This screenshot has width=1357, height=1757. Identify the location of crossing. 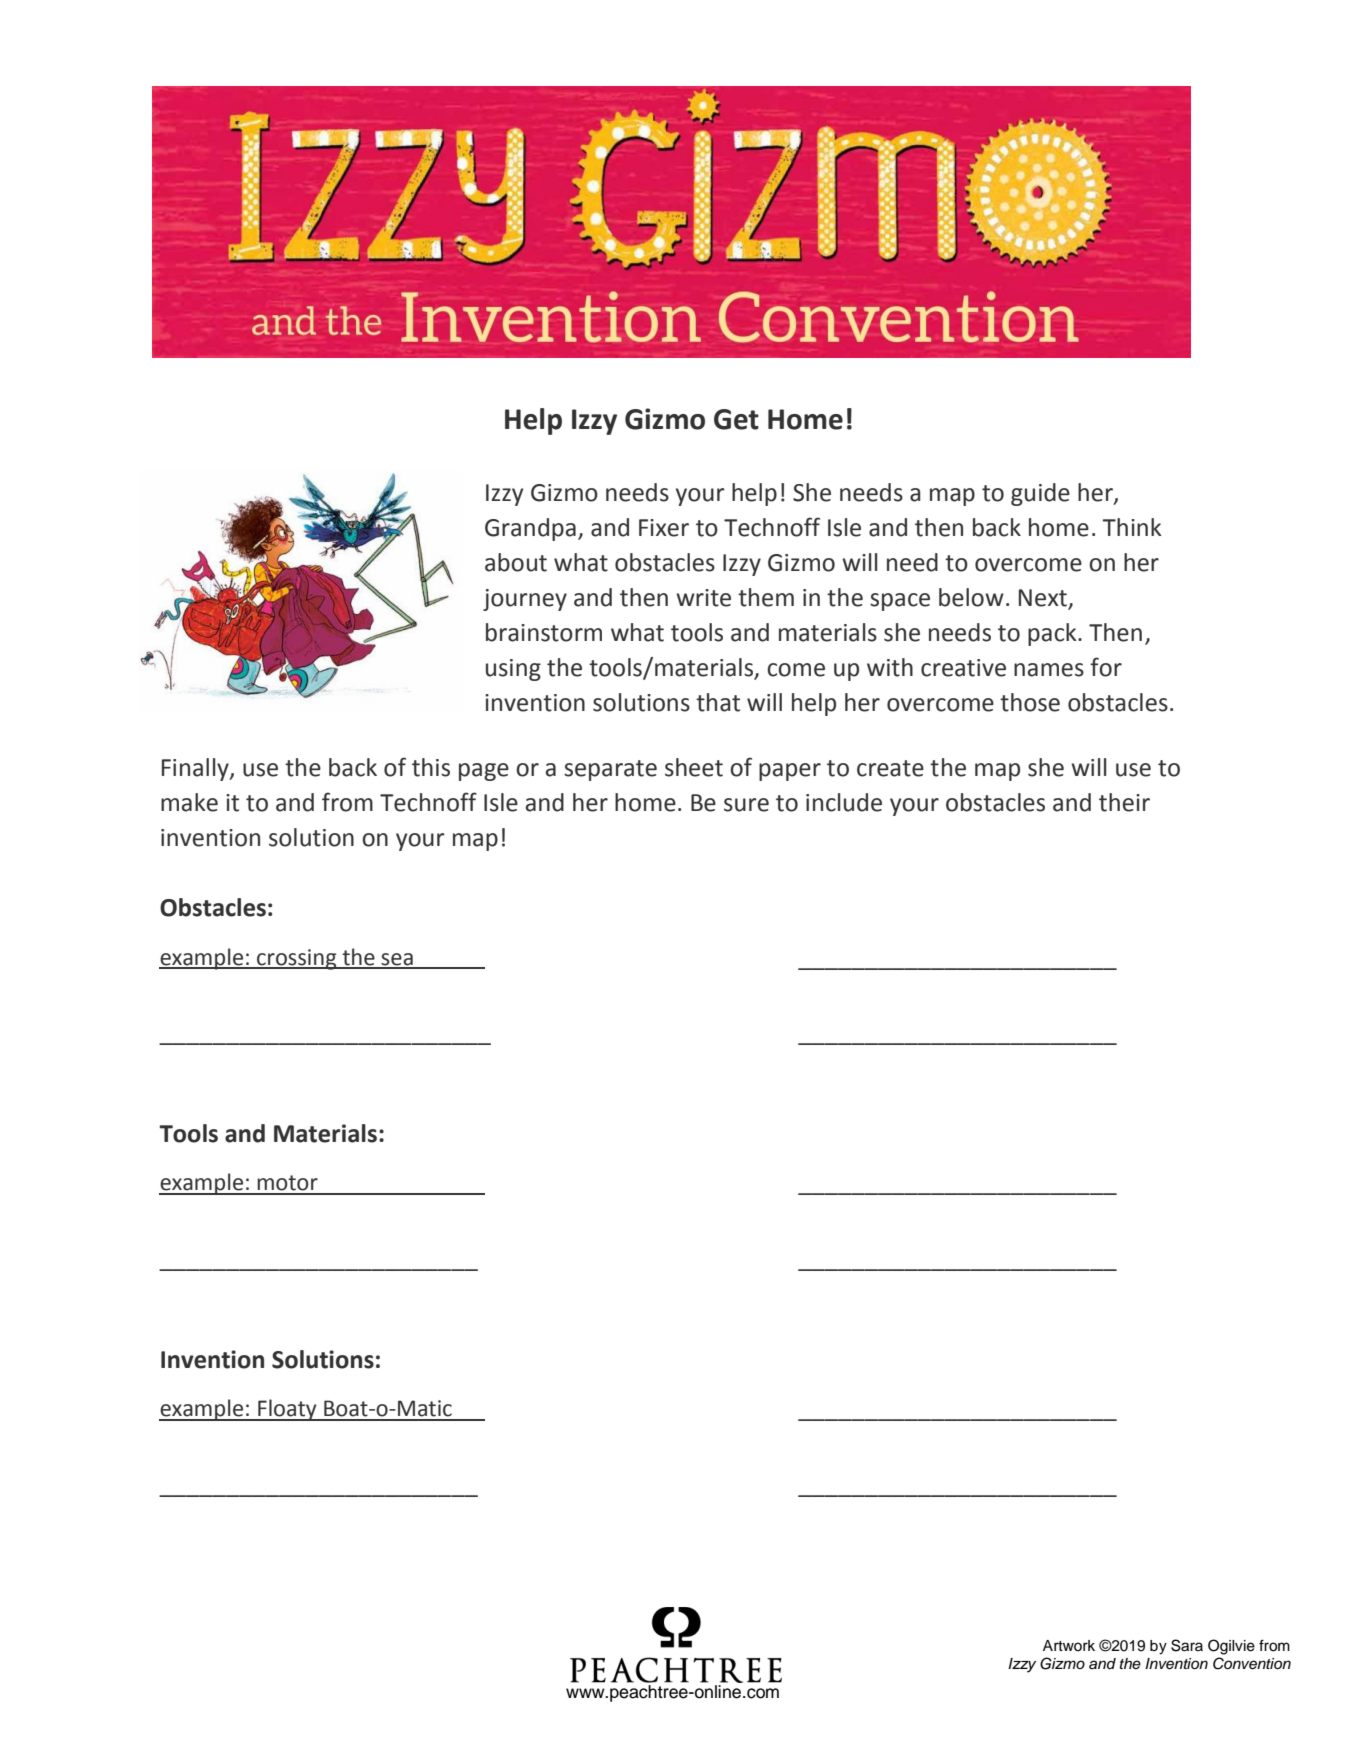
(297, 959).
